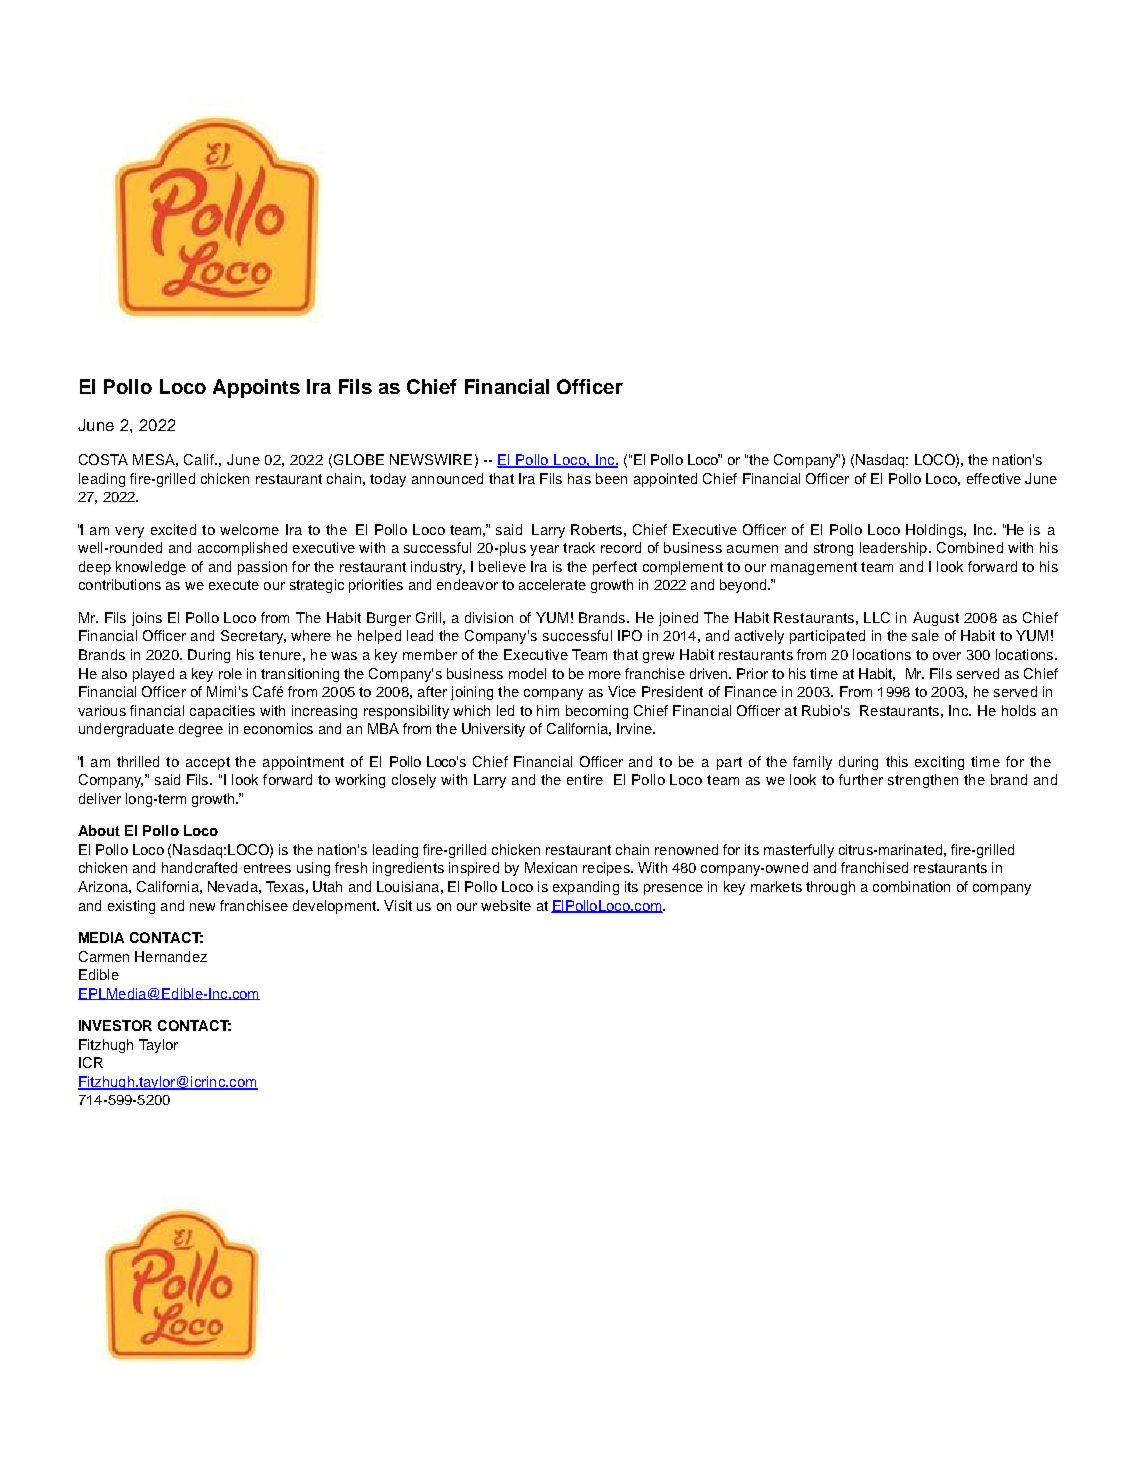 The height and width of the page is (1470, 1136). I want to click on Appoints, so click(256, 388).
